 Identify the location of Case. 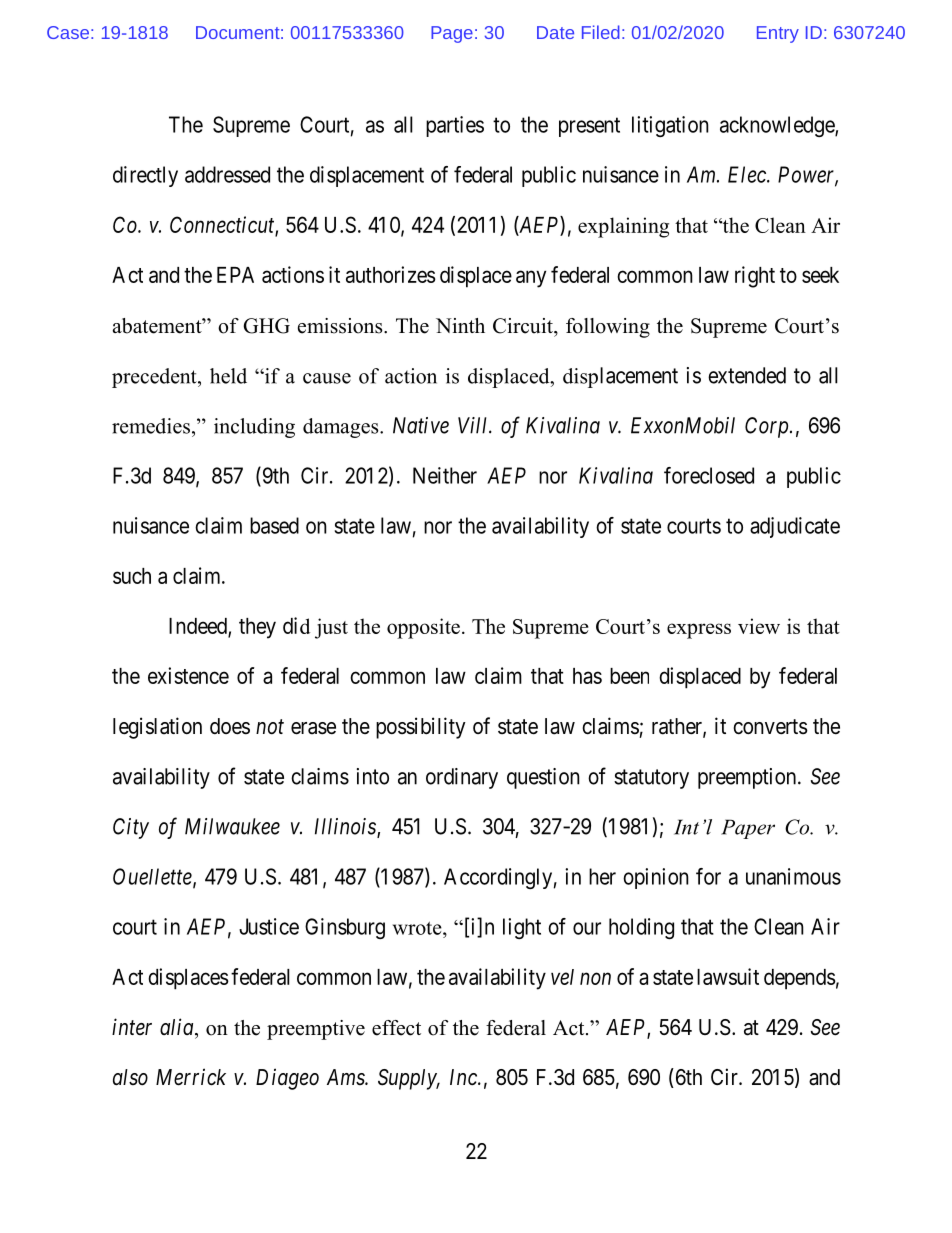
(68, 32).
